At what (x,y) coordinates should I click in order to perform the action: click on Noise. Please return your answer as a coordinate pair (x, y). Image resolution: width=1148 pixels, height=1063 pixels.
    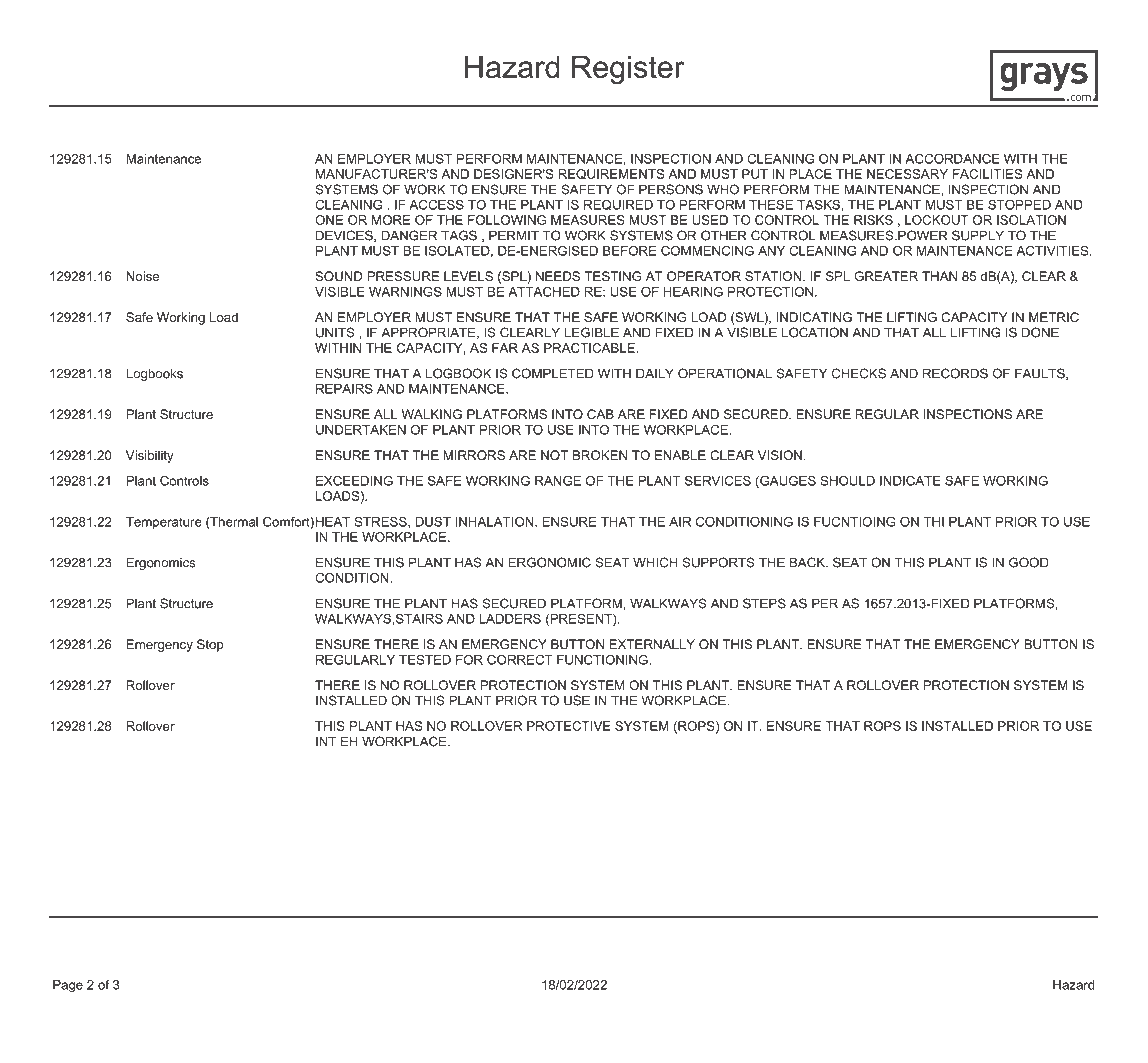
    Looking at the image, I should click on (143, 276).
